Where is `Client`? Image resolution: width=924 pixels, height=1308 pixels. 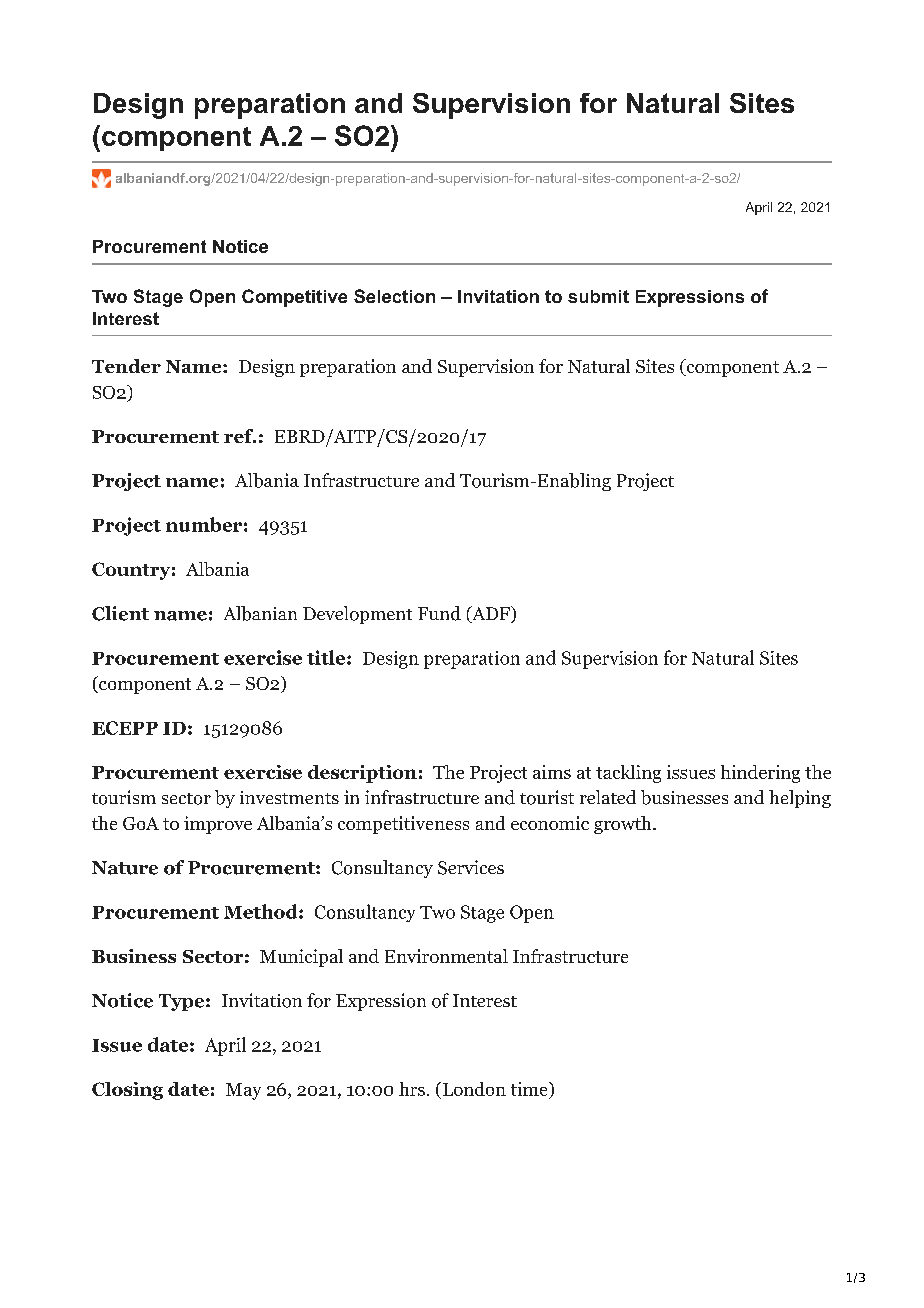
Client is located at coordinates (120, 613).
